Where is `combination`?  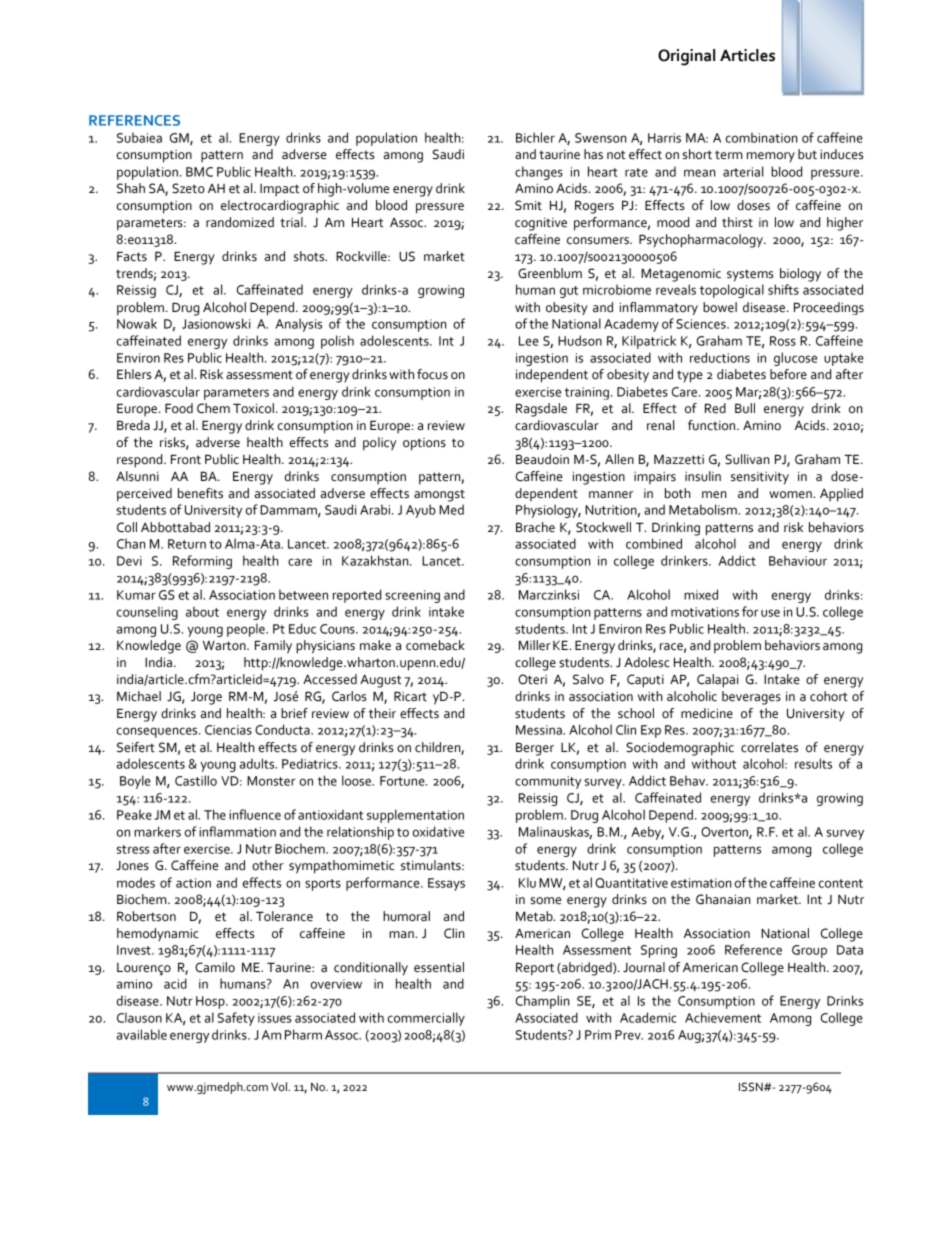 combination is located at coordinates (762, 137).
